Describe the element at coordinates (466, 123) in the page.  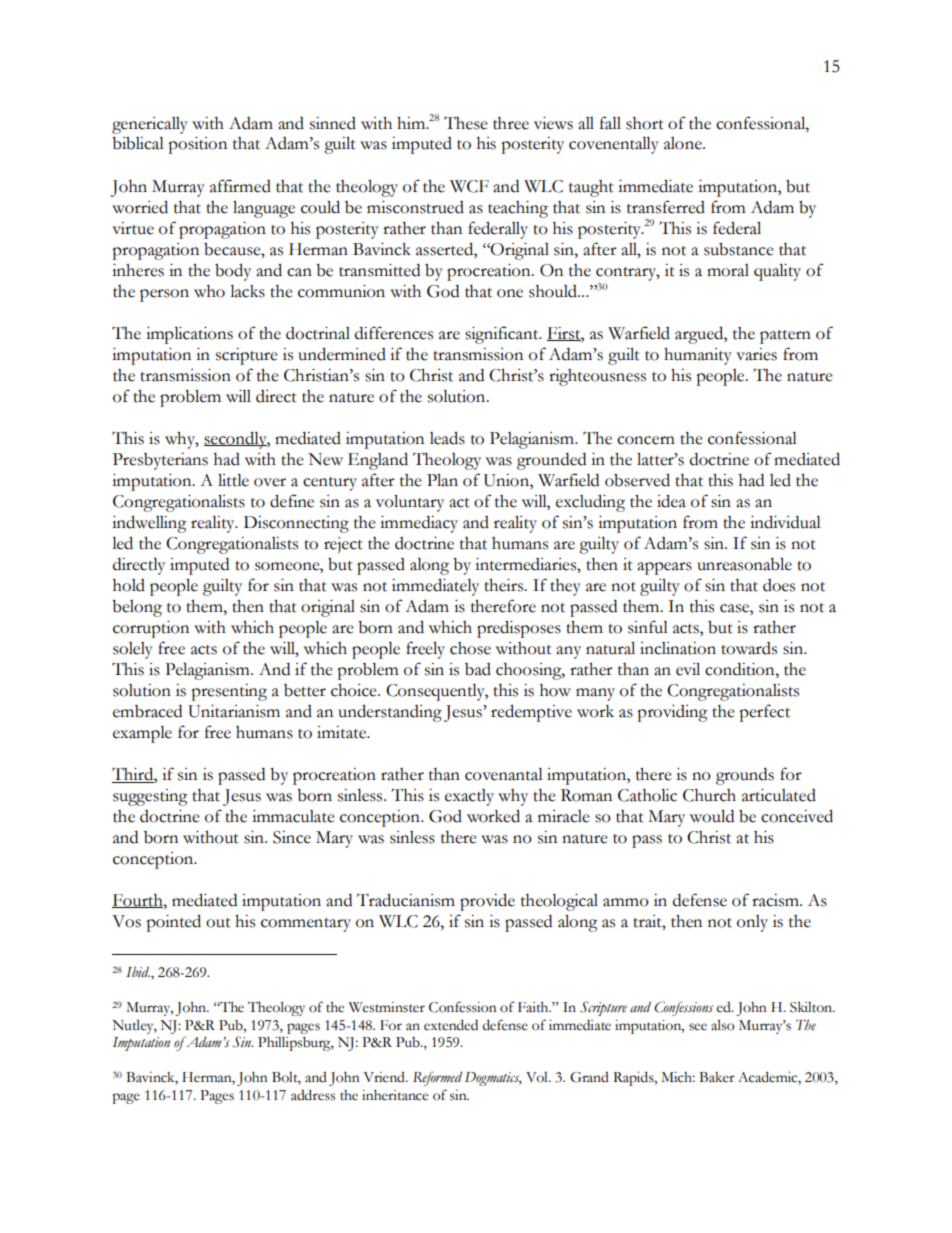
I see `These` at that location.
